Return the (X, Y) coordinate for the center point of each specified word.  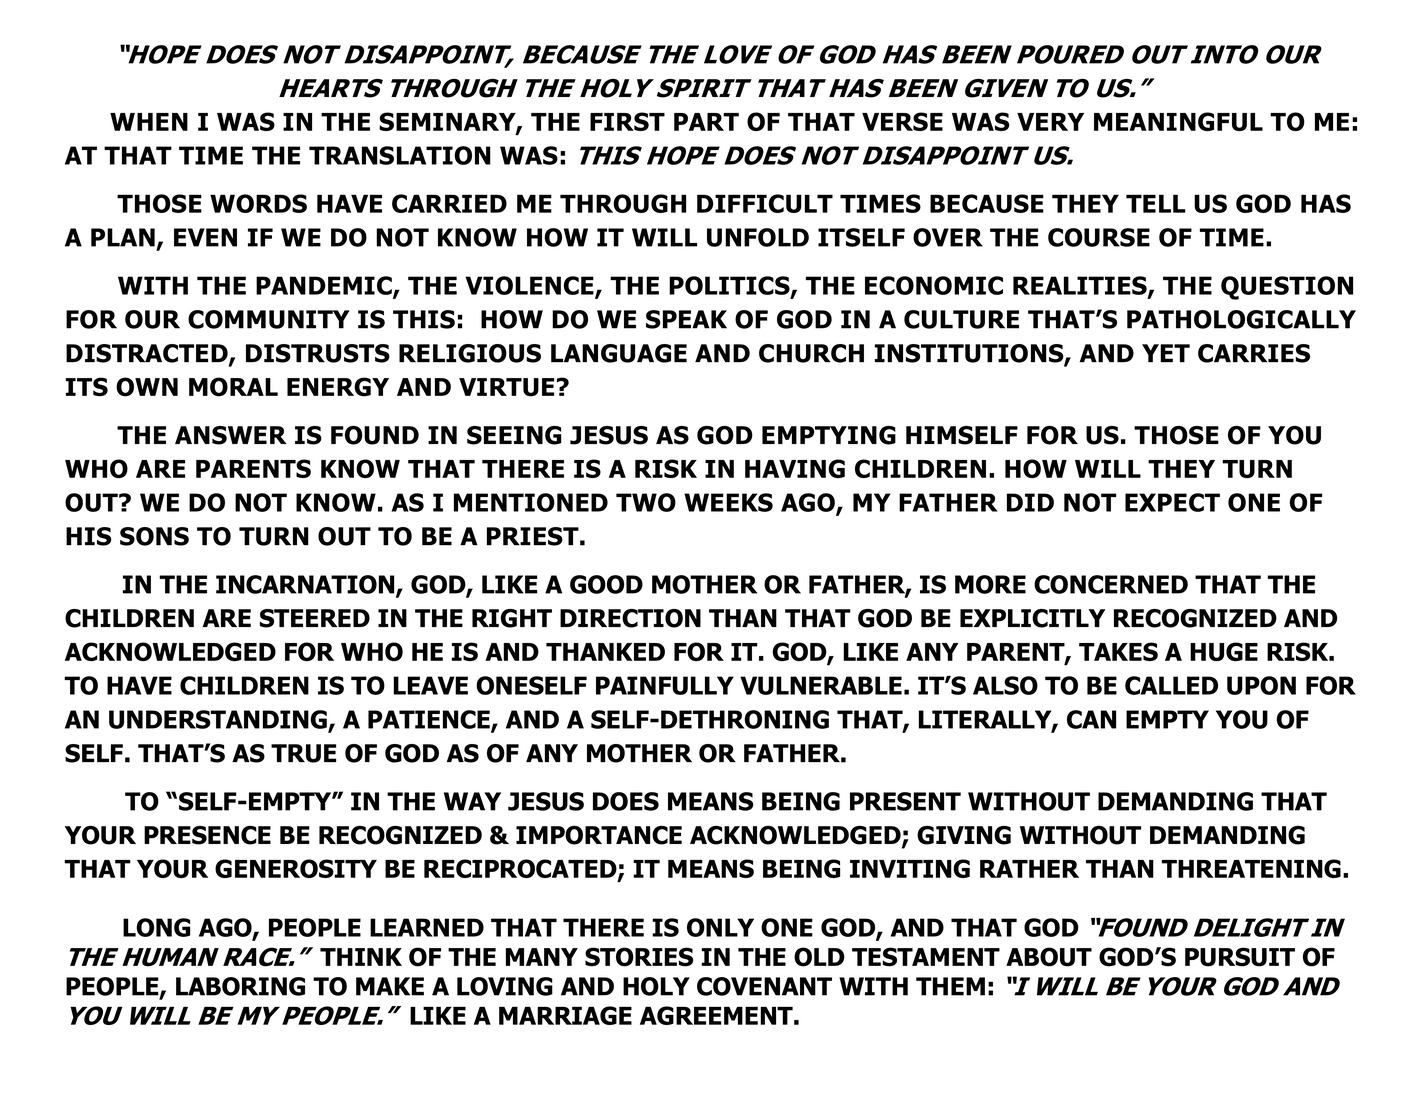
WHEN (149, 122)
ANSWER (230, 435)
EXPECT (1172, 502)
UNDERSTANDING (219, 720)
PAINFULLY (665, 685)
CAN (1091, 719)
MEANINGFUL (1178, 121)
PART (706, 122)
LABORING (240, 986)
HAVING (795, 468)
